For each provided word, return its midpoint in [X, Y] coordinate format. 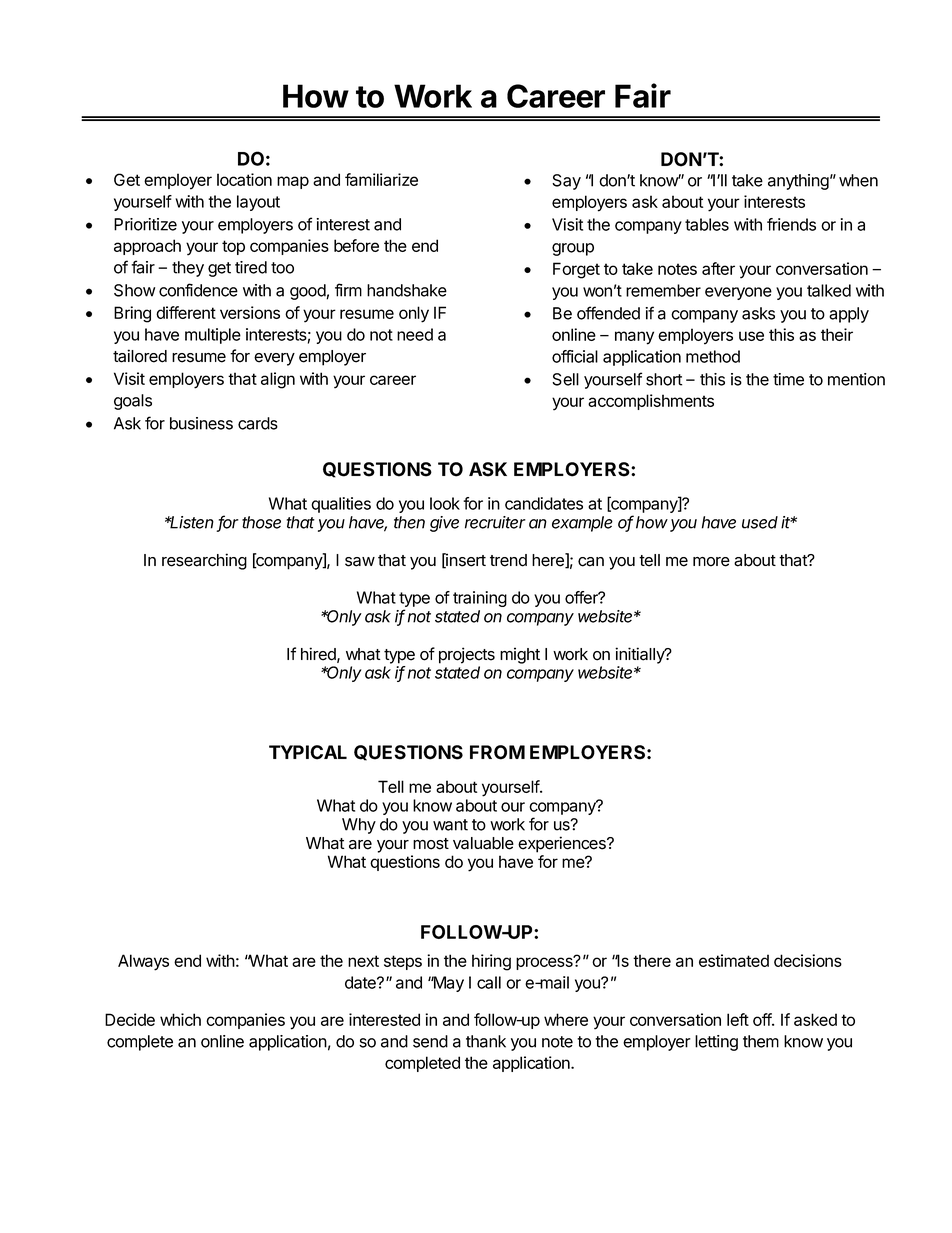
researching [204, 561]
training [480, 599]
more [711, 562]
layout [258, 203]
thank [486, 1041]
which [180, 1019]
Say [566, 182]
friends [791, 224]
